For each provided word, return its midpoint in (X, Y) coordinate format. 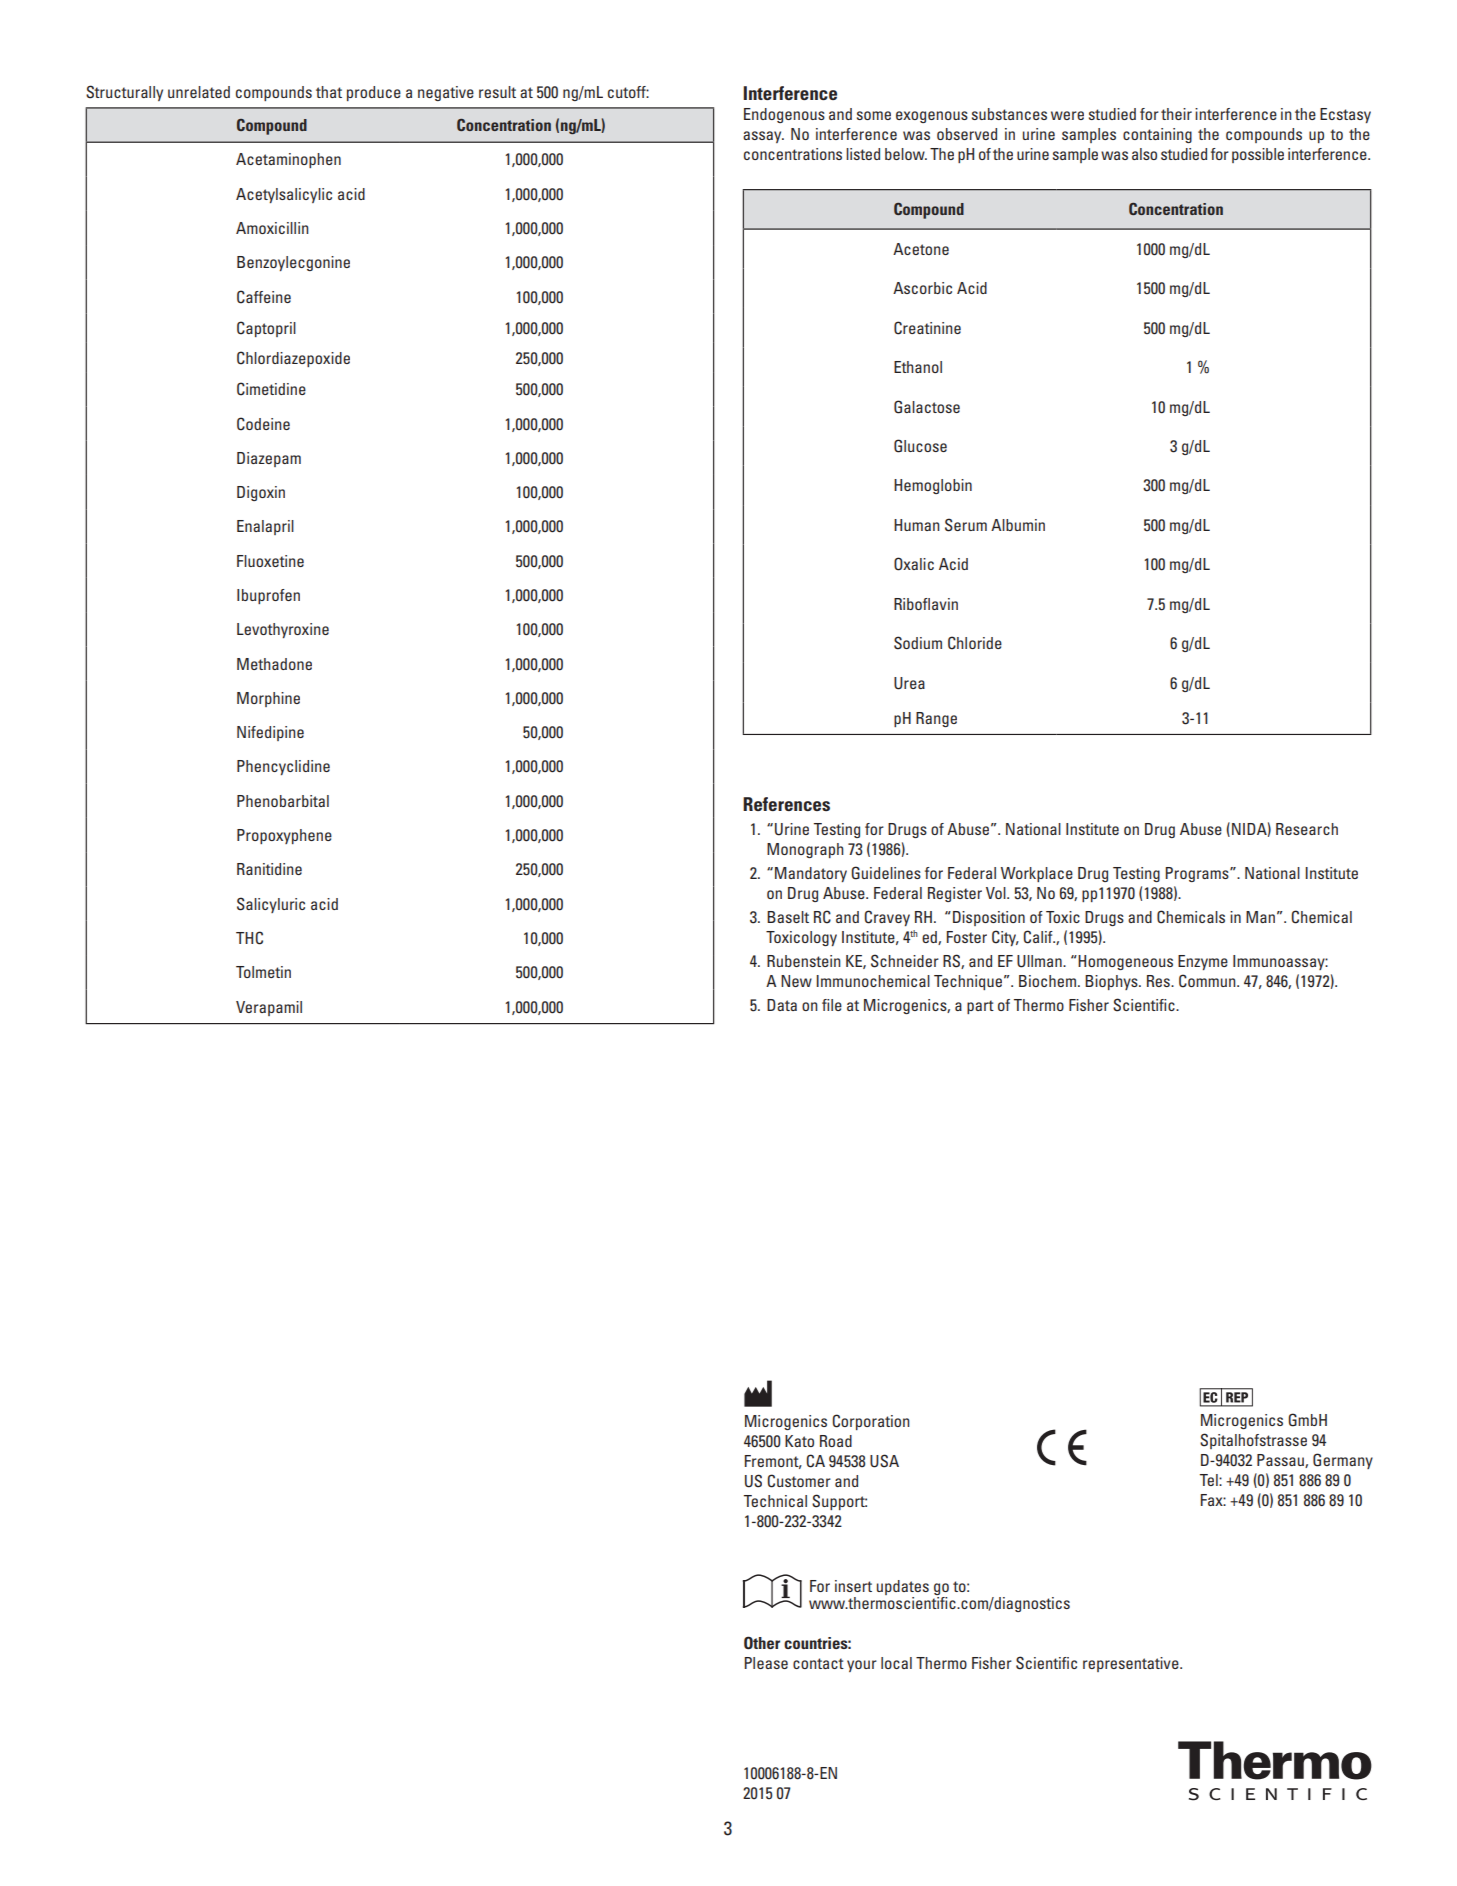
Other (762, 1643)
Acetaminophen (288, 160)
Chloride (975, 643)
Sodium (918, 643)
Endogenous (784, 115)
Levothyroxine (283, 630)
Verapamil (269, 1008)
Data (782, 1005)
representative (1132, 1664)
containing (1157, 135)
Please (766, 1663)
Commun (1208, 981)
